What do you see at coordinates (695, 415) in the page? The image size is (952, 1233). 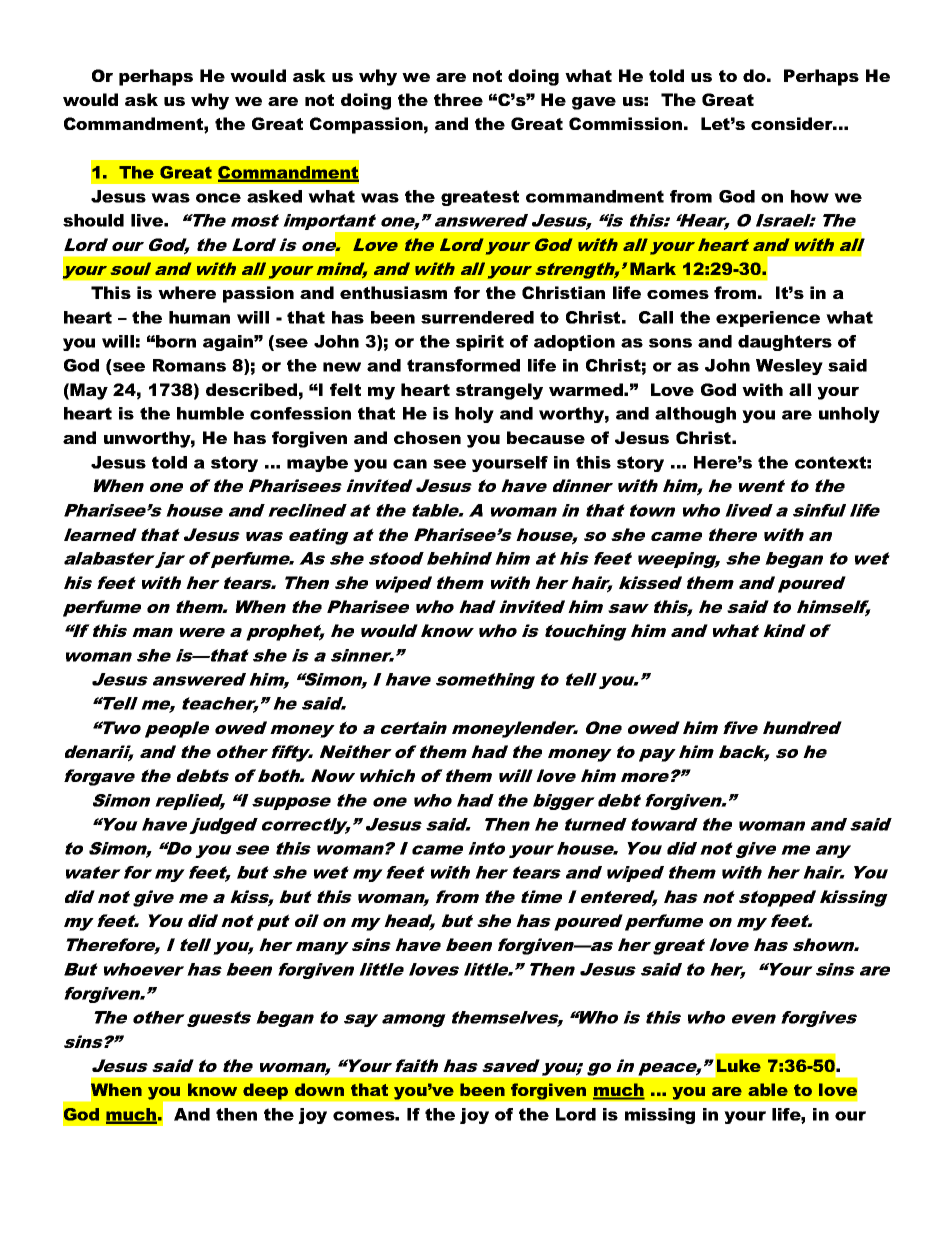 I see `although` at bounding box center [695, 415].
